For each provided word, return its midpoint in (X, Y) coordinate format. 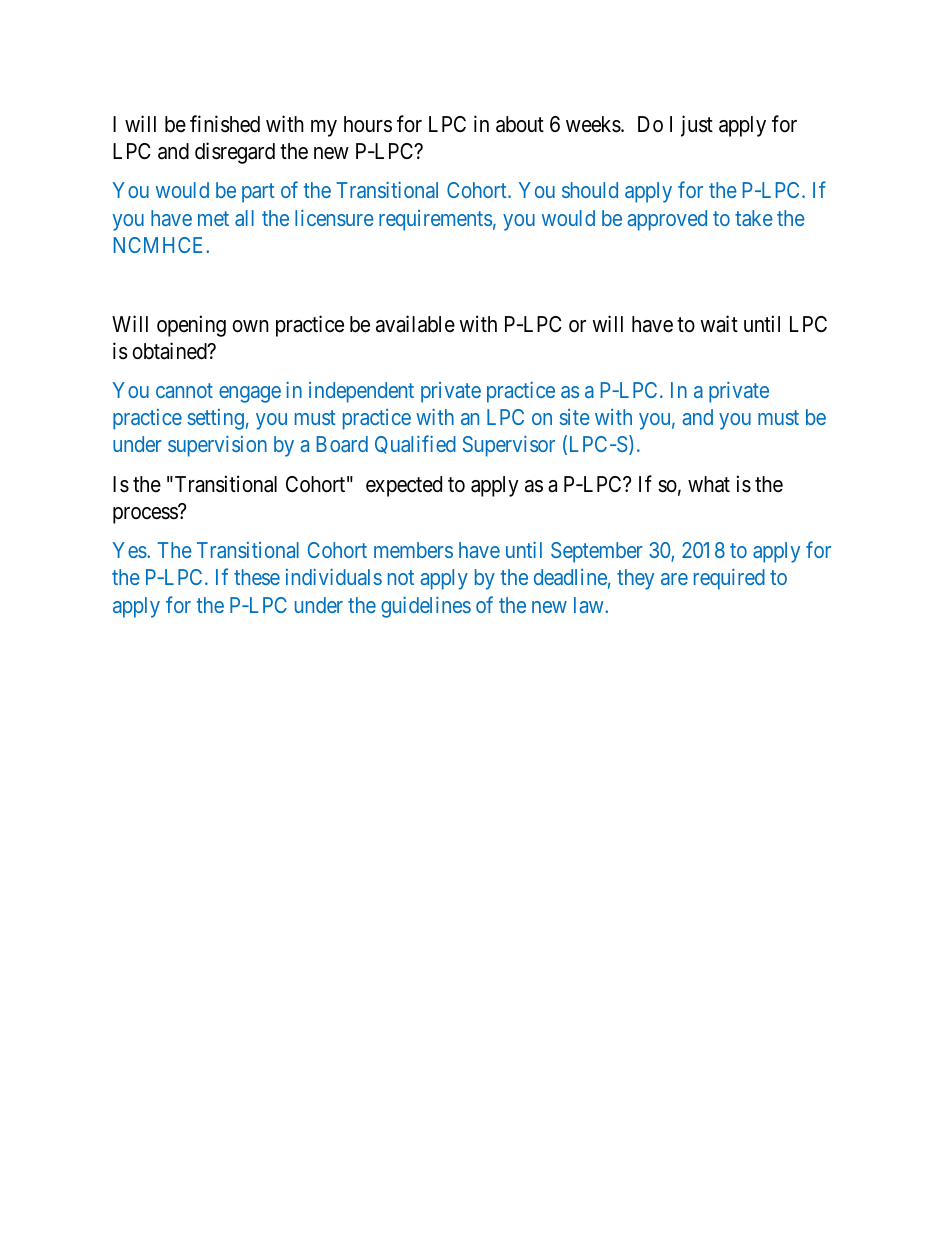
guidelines (426, 607)
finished (225, 124)
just (697, 126)
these (257, 577)
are (674, 579)
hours (368, 124)
